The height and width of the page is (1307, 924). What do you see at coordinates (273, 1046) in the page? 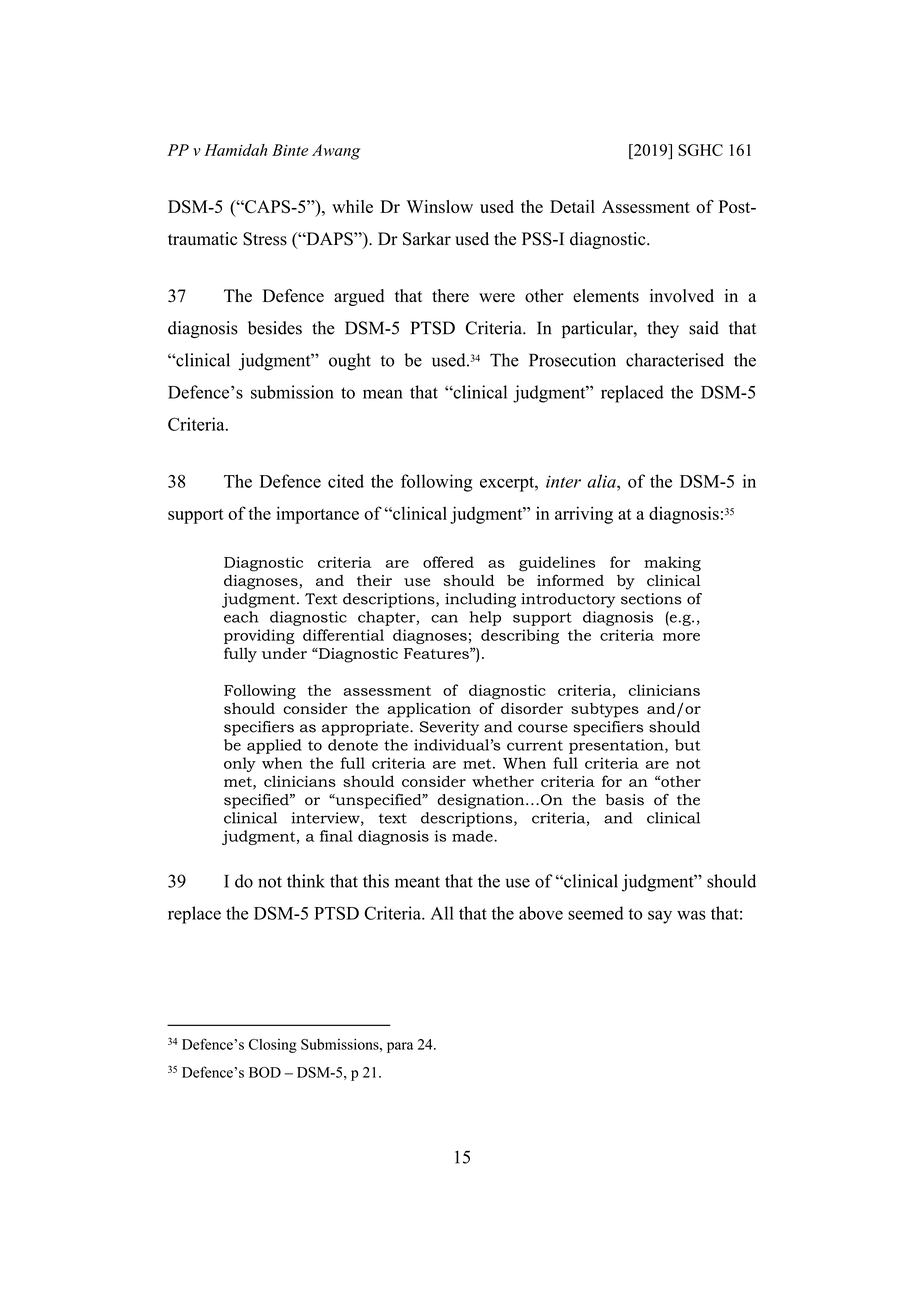
I see `Closing` at bounding box center [273, 1046].
